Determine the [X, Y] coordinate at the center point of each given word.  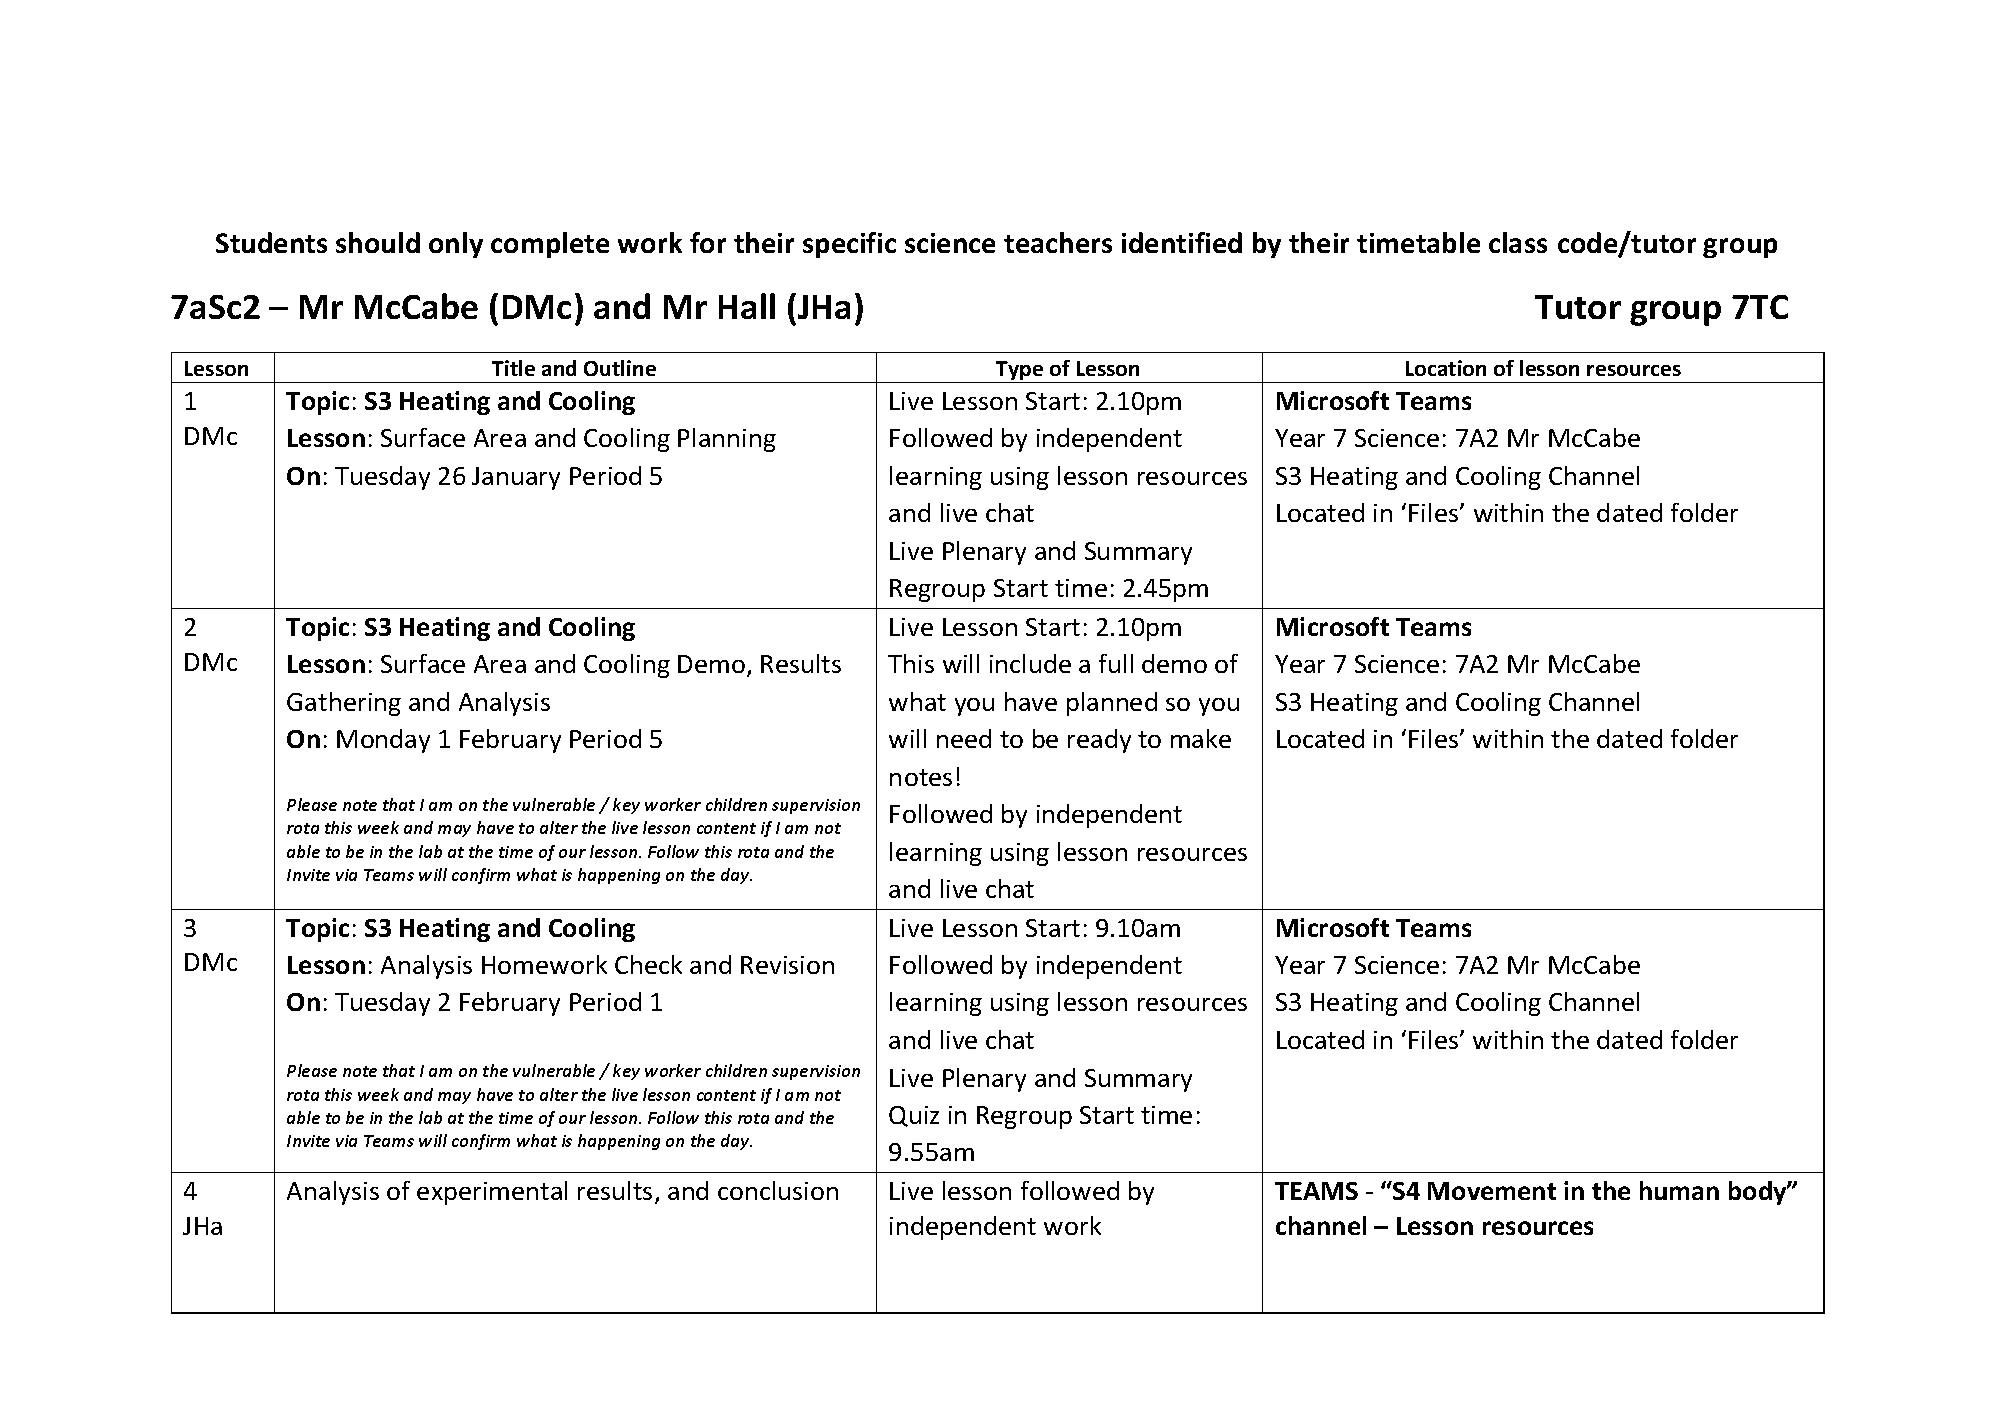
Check [648, 964]
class [1518, 242]
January [516, 478]
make [1201, 738]
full [1116, 663]
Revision [787, 965]
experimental [492, 1193]
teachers [1058, 242]
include [1030, 663]
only [456, 245]
